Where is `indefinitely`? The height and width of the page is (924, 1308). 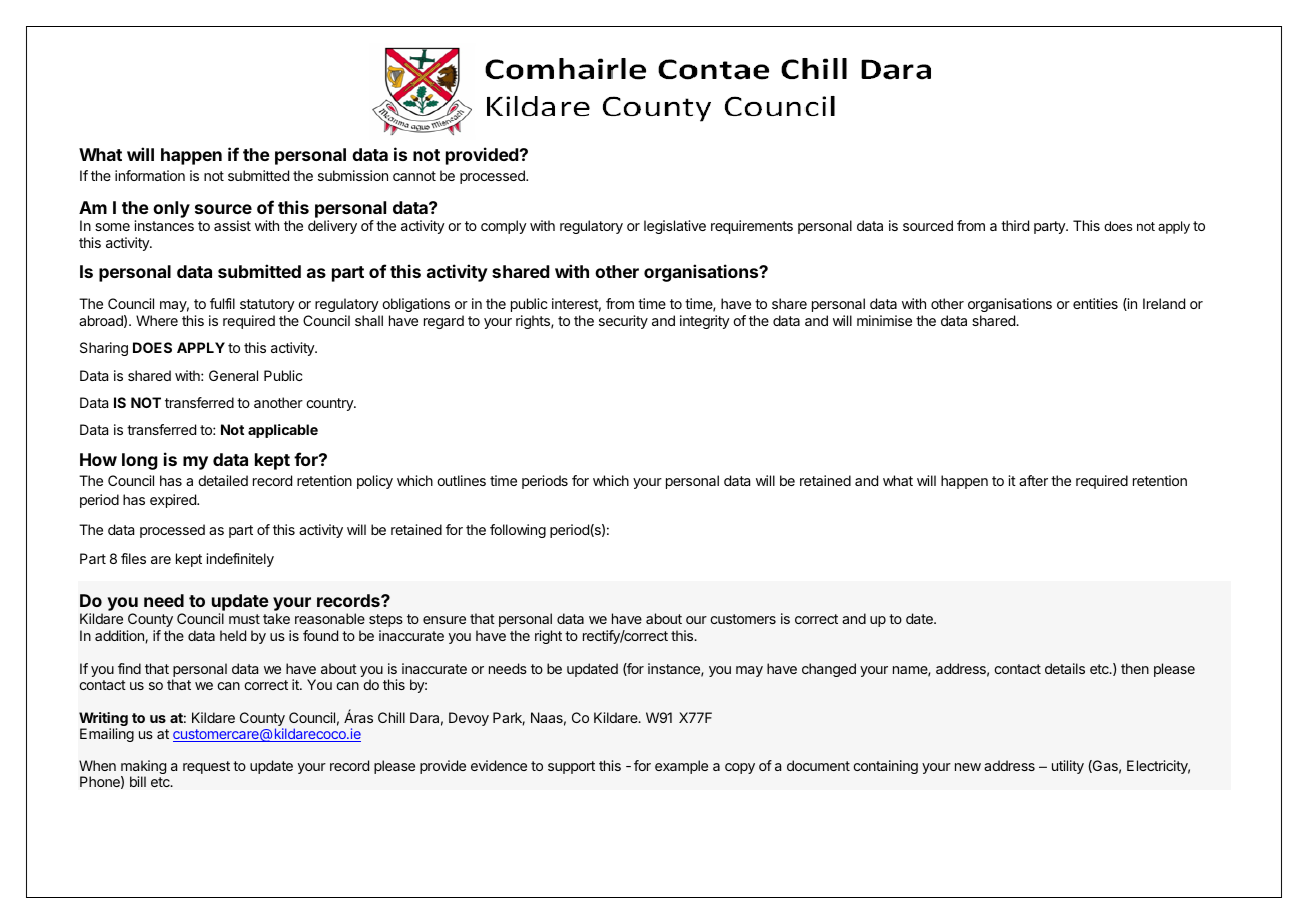
indefinitely is located at coordinates (240, 560).
